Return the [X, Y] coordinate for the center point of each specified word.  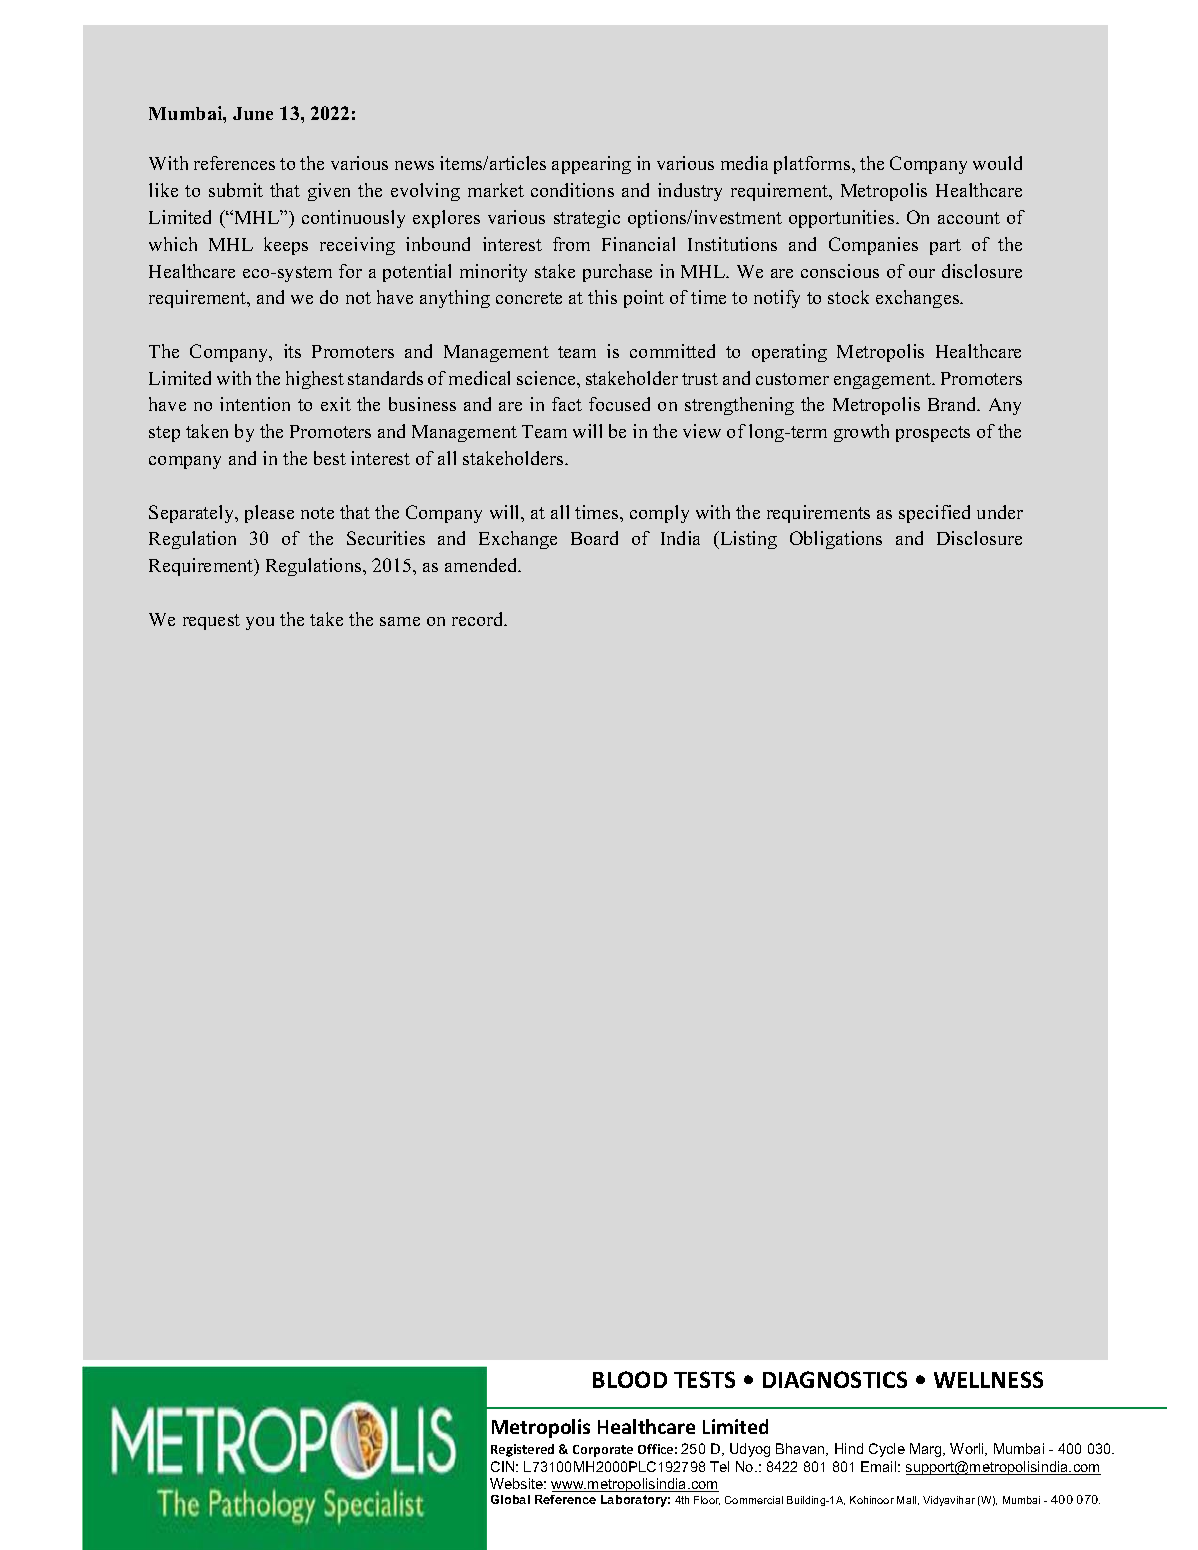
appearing [591, 165]
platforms [813, 165]
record [479, 619]
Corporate [603, 1451]
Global [510, 1499]
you [260, 623]
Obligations [836, 540]
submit [236, 190]
